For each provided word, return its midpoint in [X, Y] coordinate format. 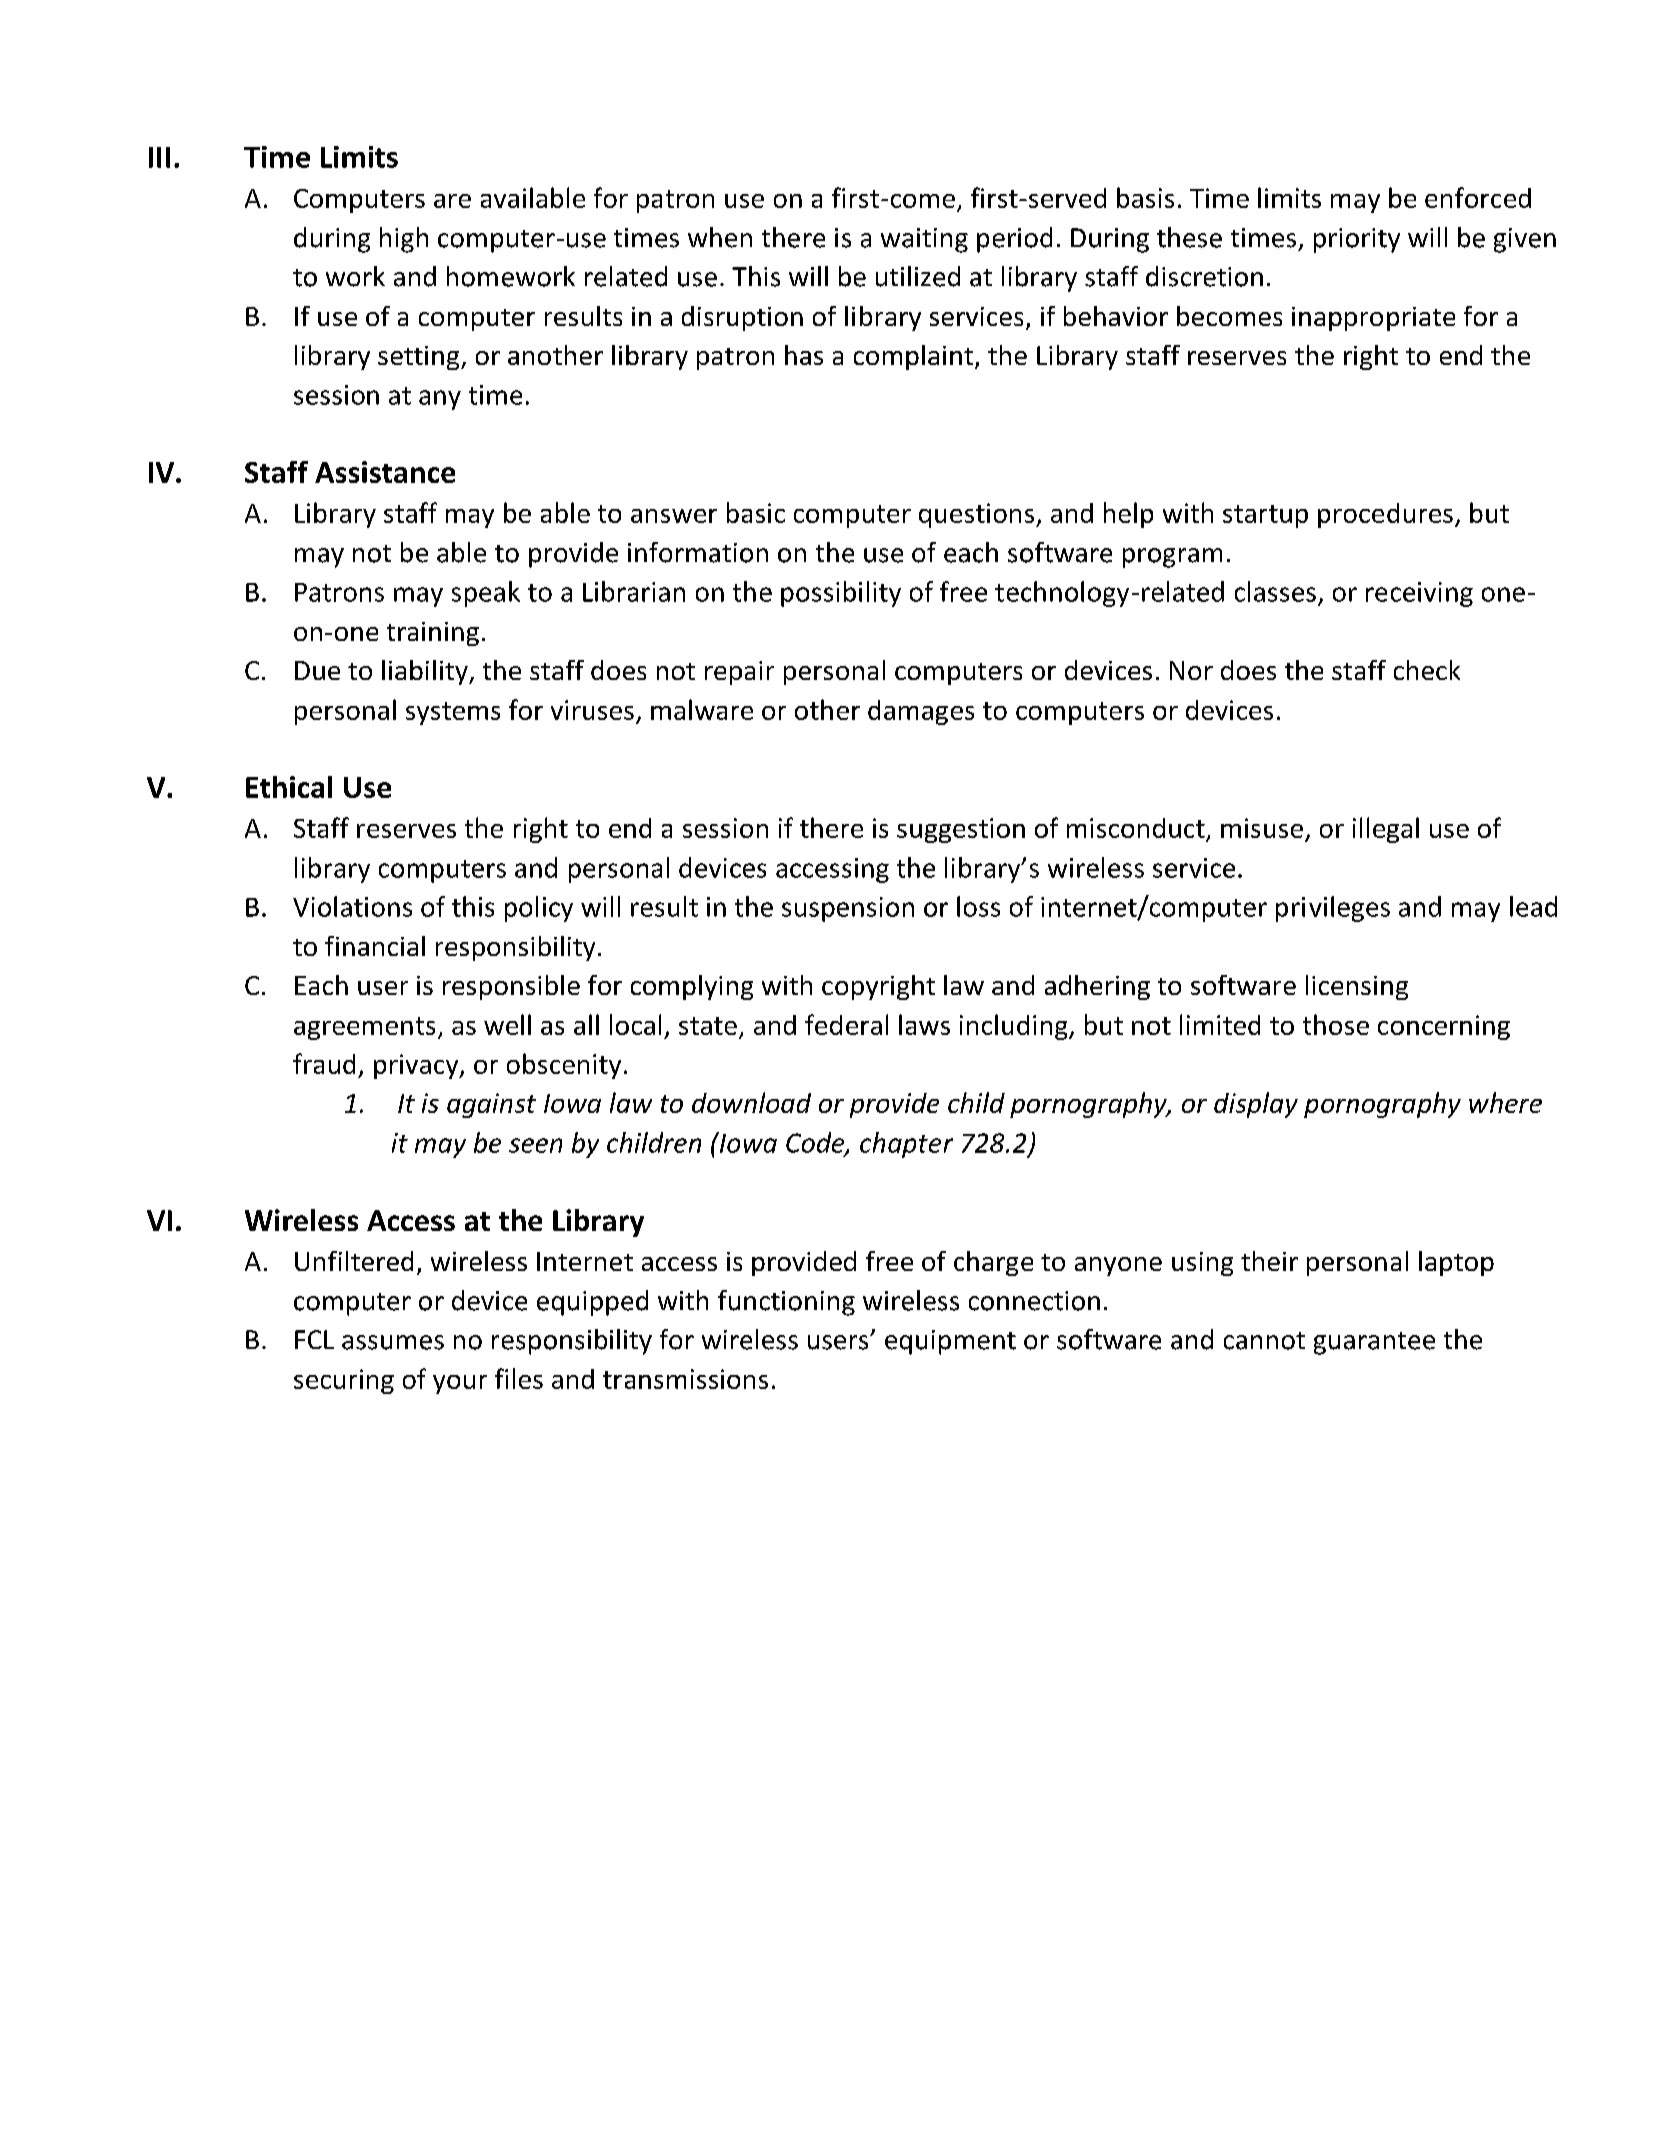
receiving [1419, 594]
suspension [848, 909]
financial [375, 946]
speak [486, 594]
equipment [950, 1342]
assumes [393, 1342]
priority [1357, 240]
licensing [1357, 987]
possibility [841, 594]
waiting [924, 240]
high [404, 240]
